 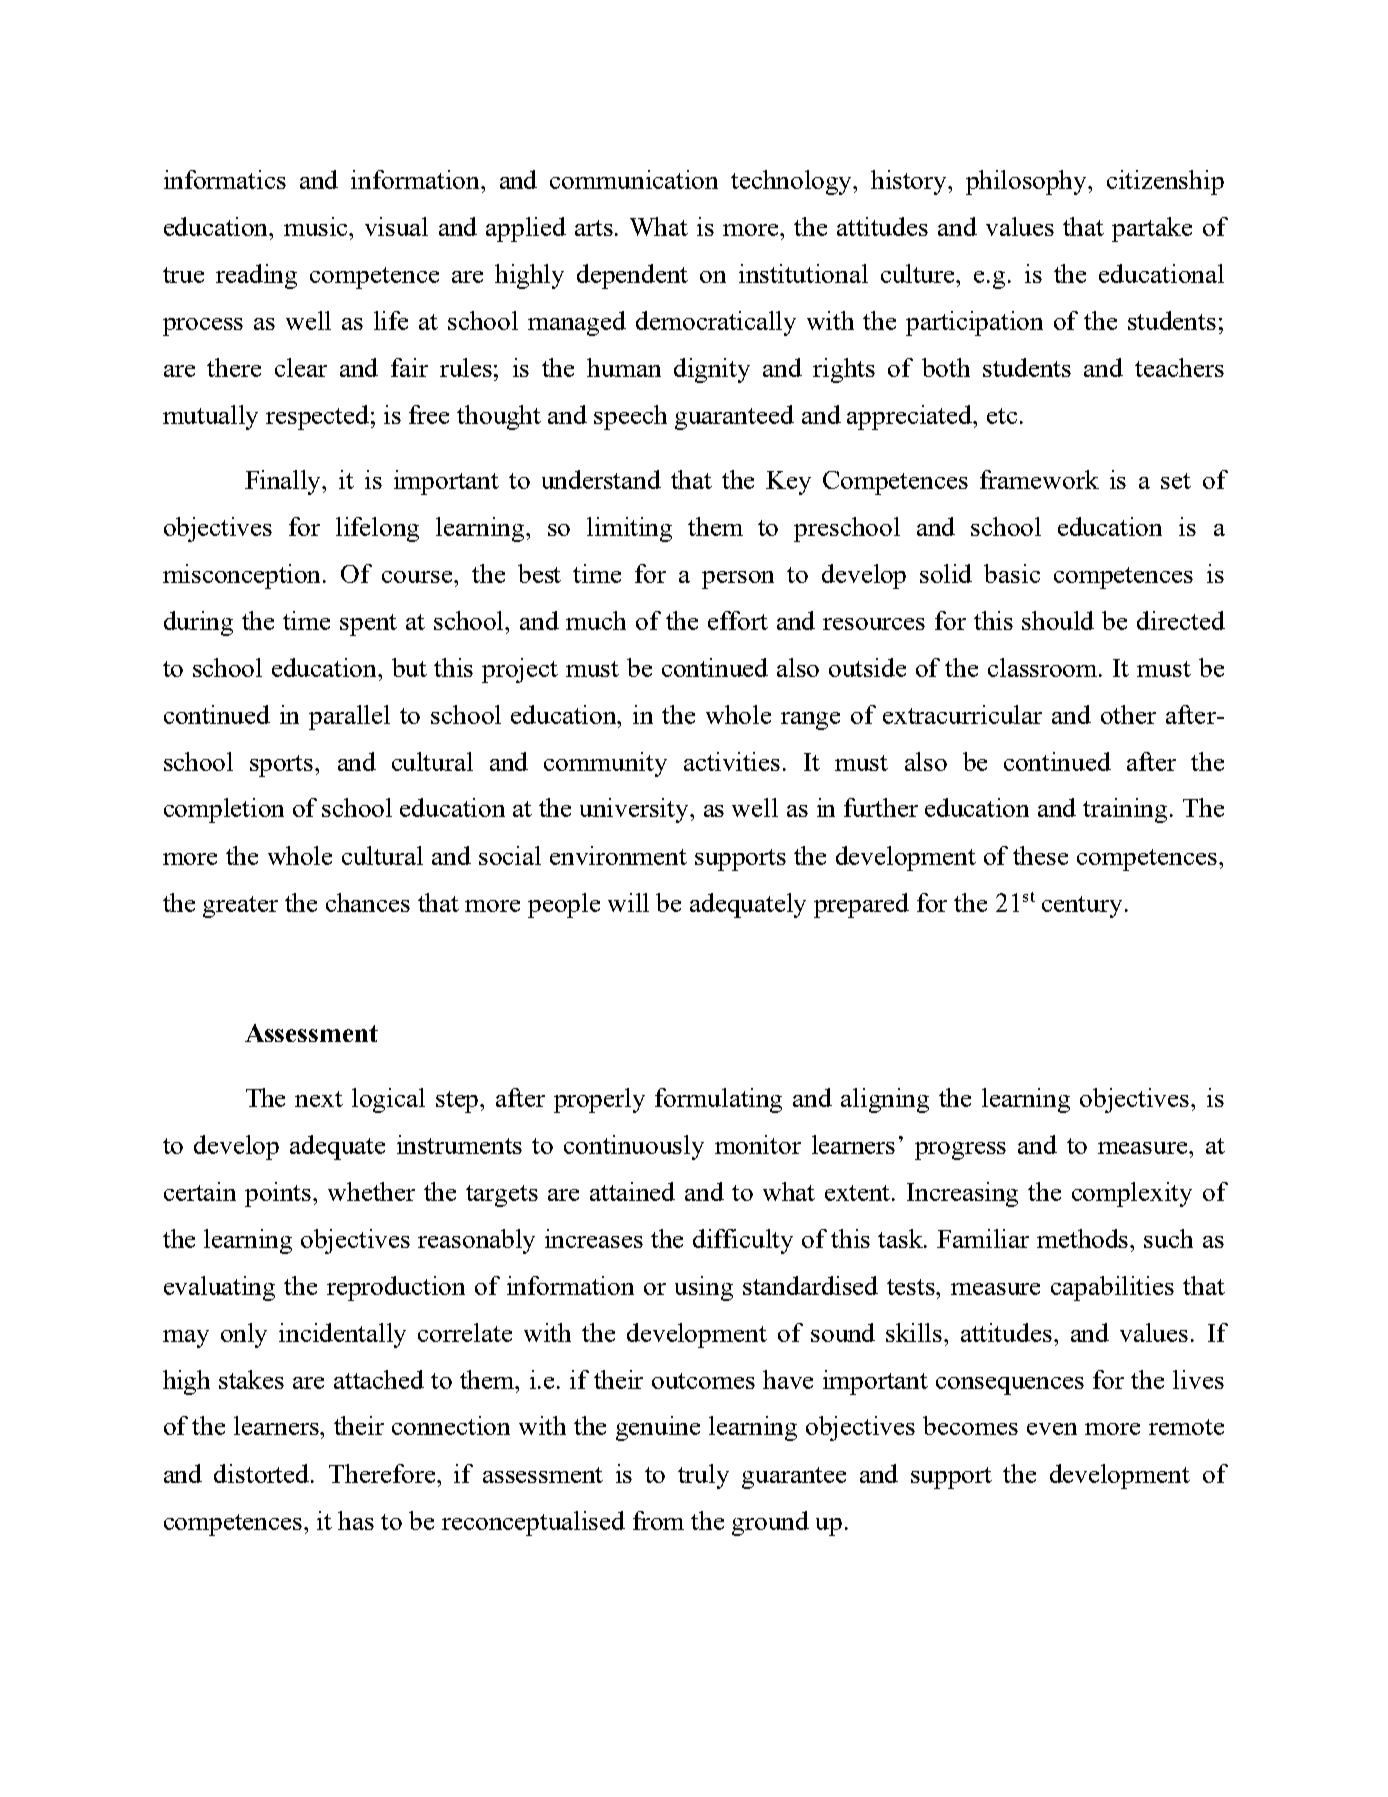 I want to click on even, so click(x=1052, y=1429).
